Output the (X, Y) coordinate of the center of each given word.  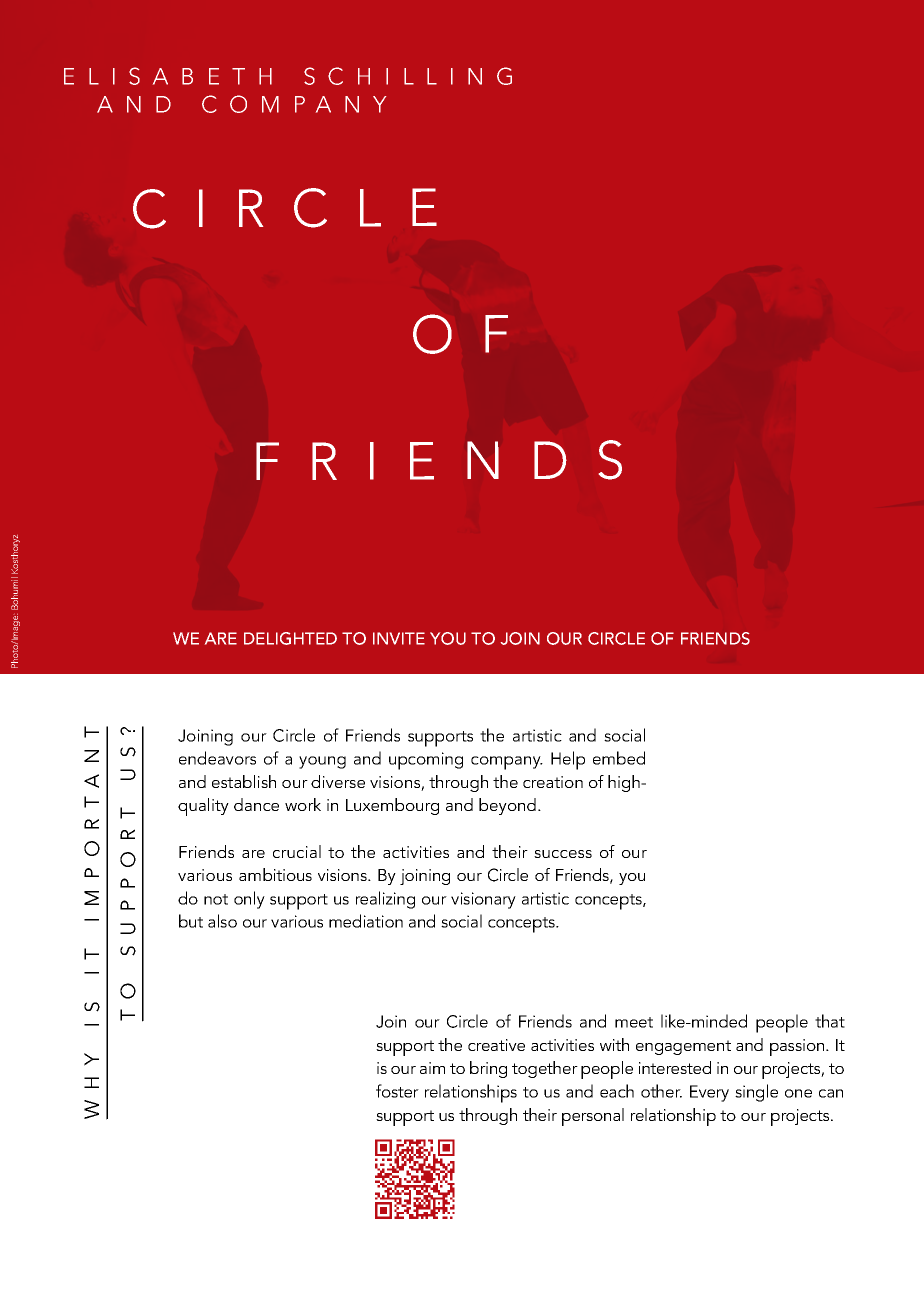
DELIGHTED (290, 638)
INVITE (399, 638)
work (303, 804)
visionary (483, 900)
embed (619, 758)
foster (397, 1091)
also (222, 921)
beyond (507, 806)
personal (593, 1117)
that (830, 1021)
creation (553, 782)
